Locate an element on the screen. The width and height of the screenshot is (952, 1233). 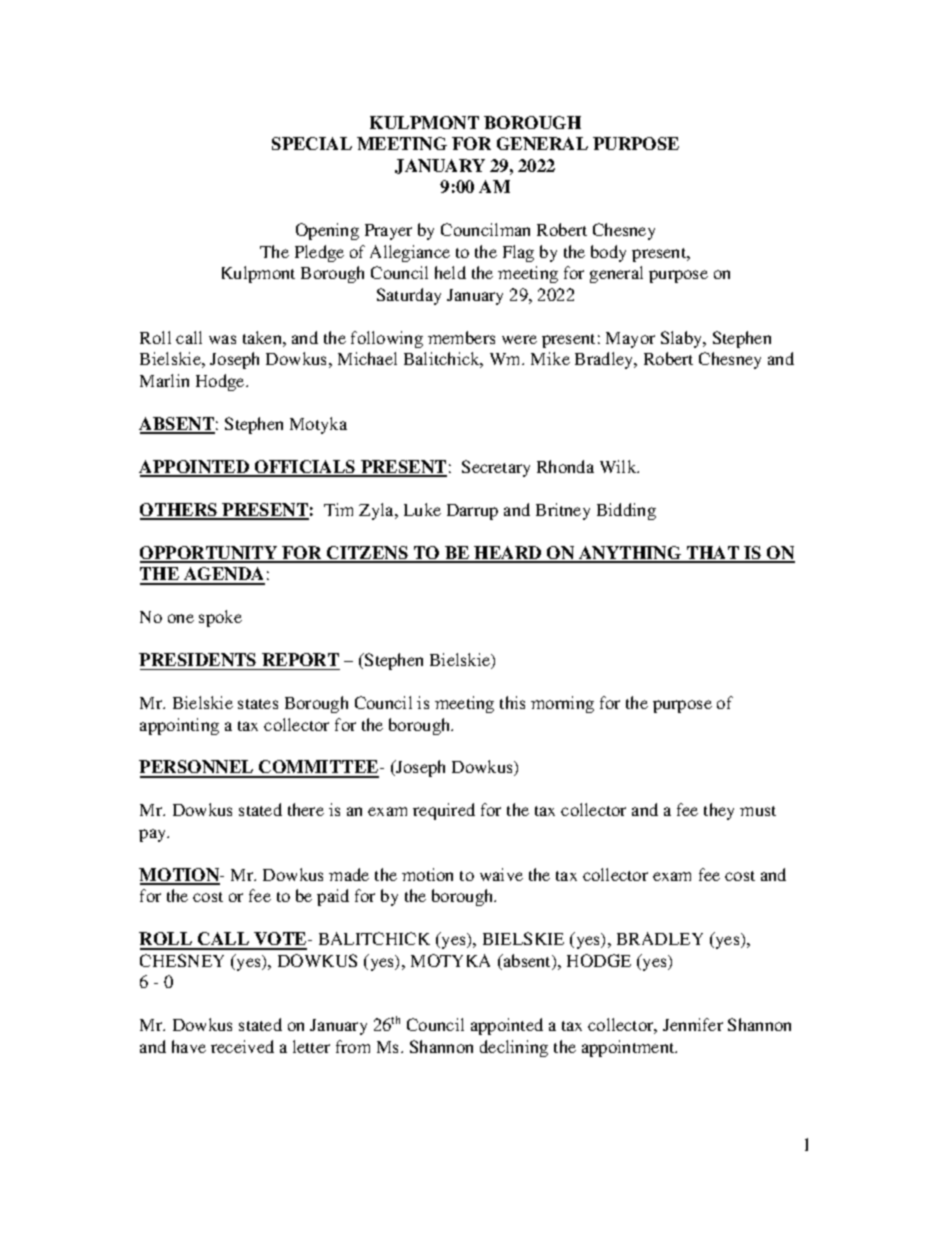
Prayer is located at coordinates (388, 232).
